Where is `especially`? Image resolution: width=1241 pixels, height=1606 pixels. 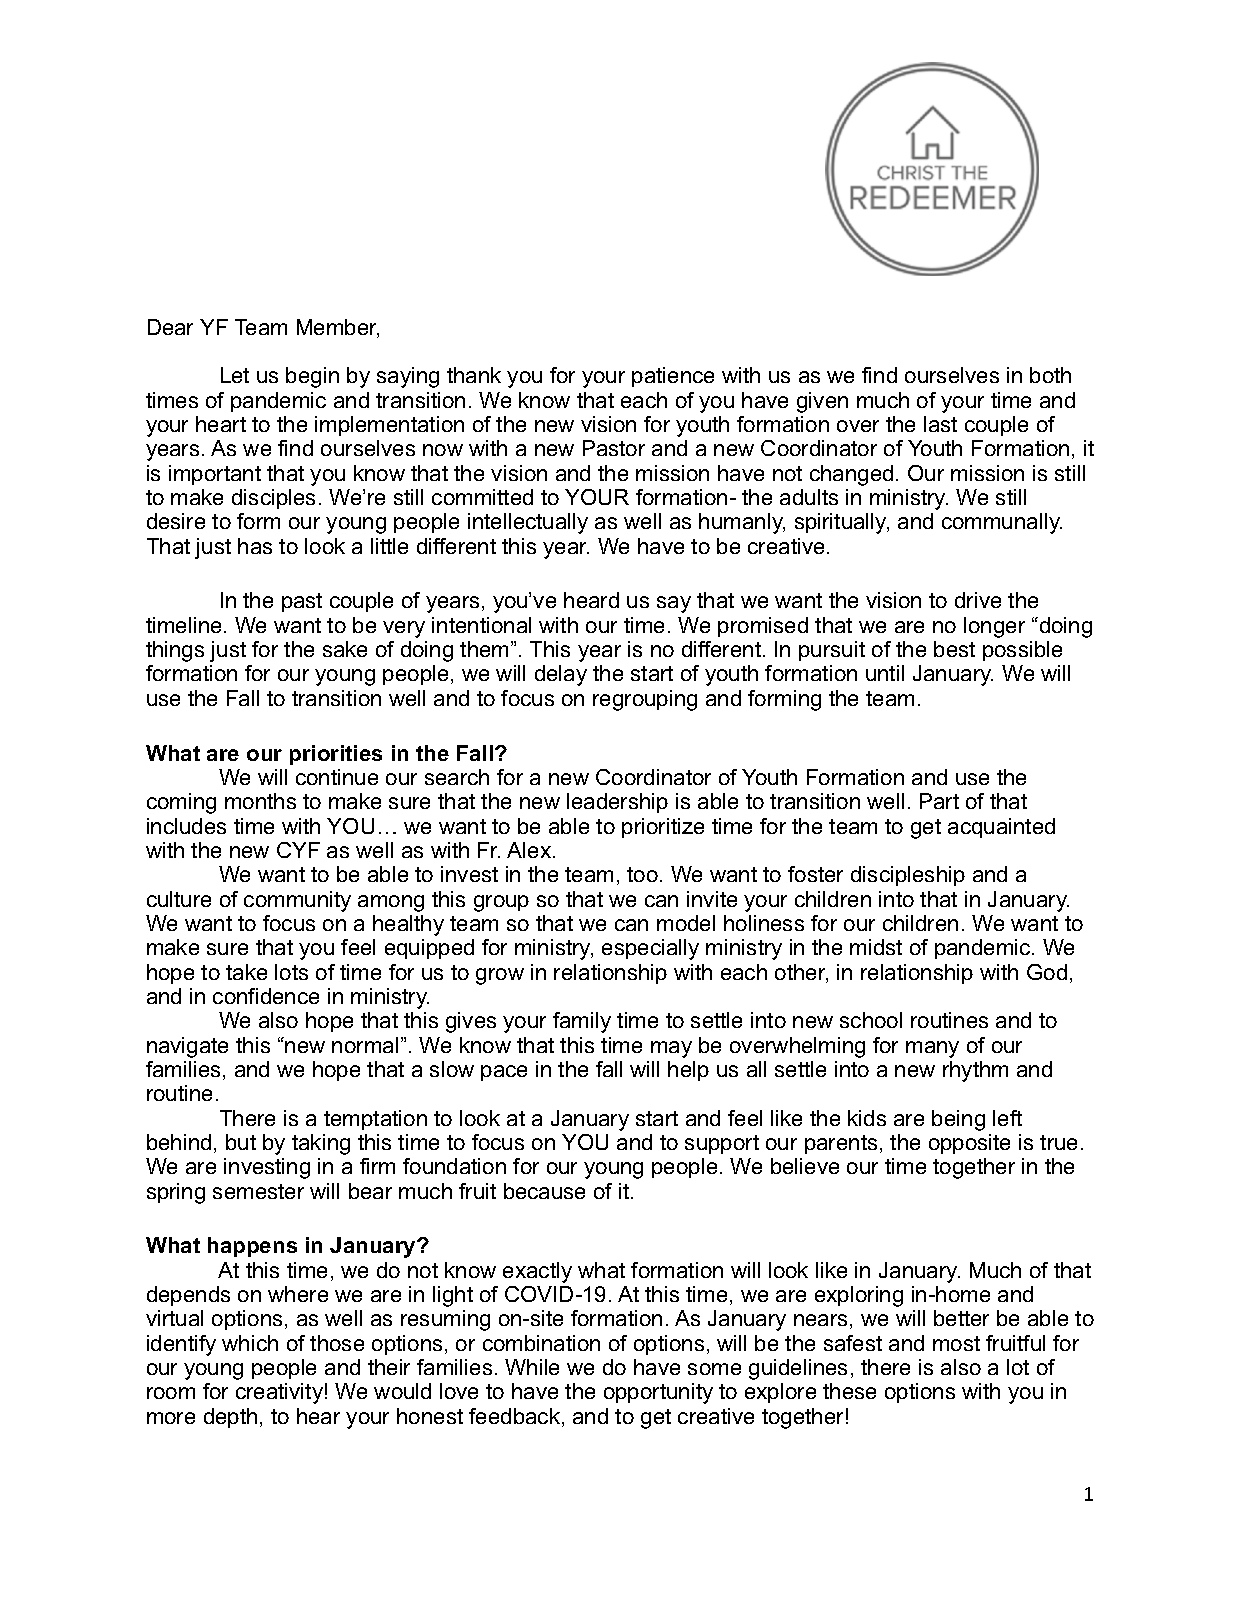
especially is located at coordinates (650, 949).
